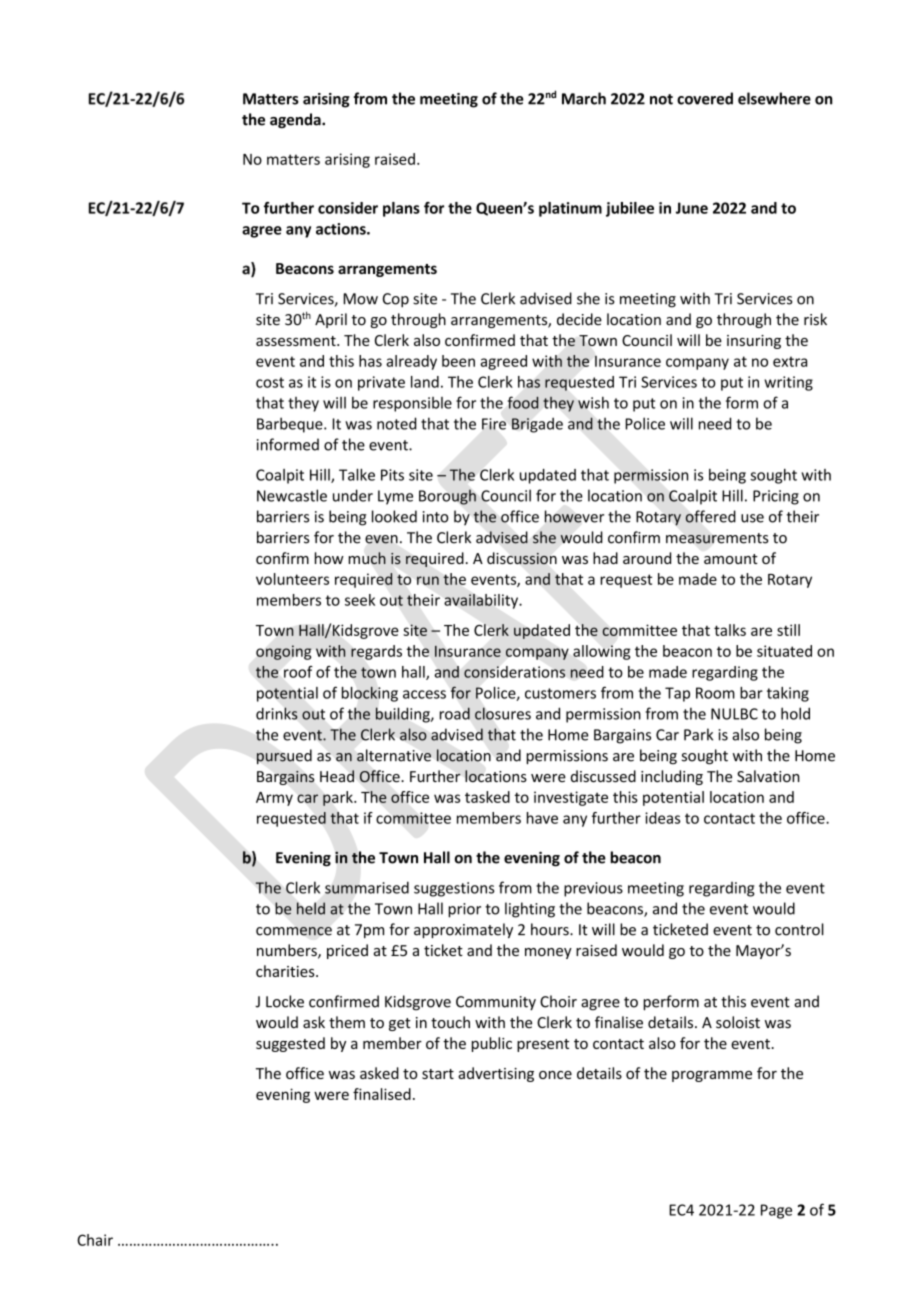  Describe the element at coordinates (95, 1240) in the screenshot. I see `Chair` at that location.
